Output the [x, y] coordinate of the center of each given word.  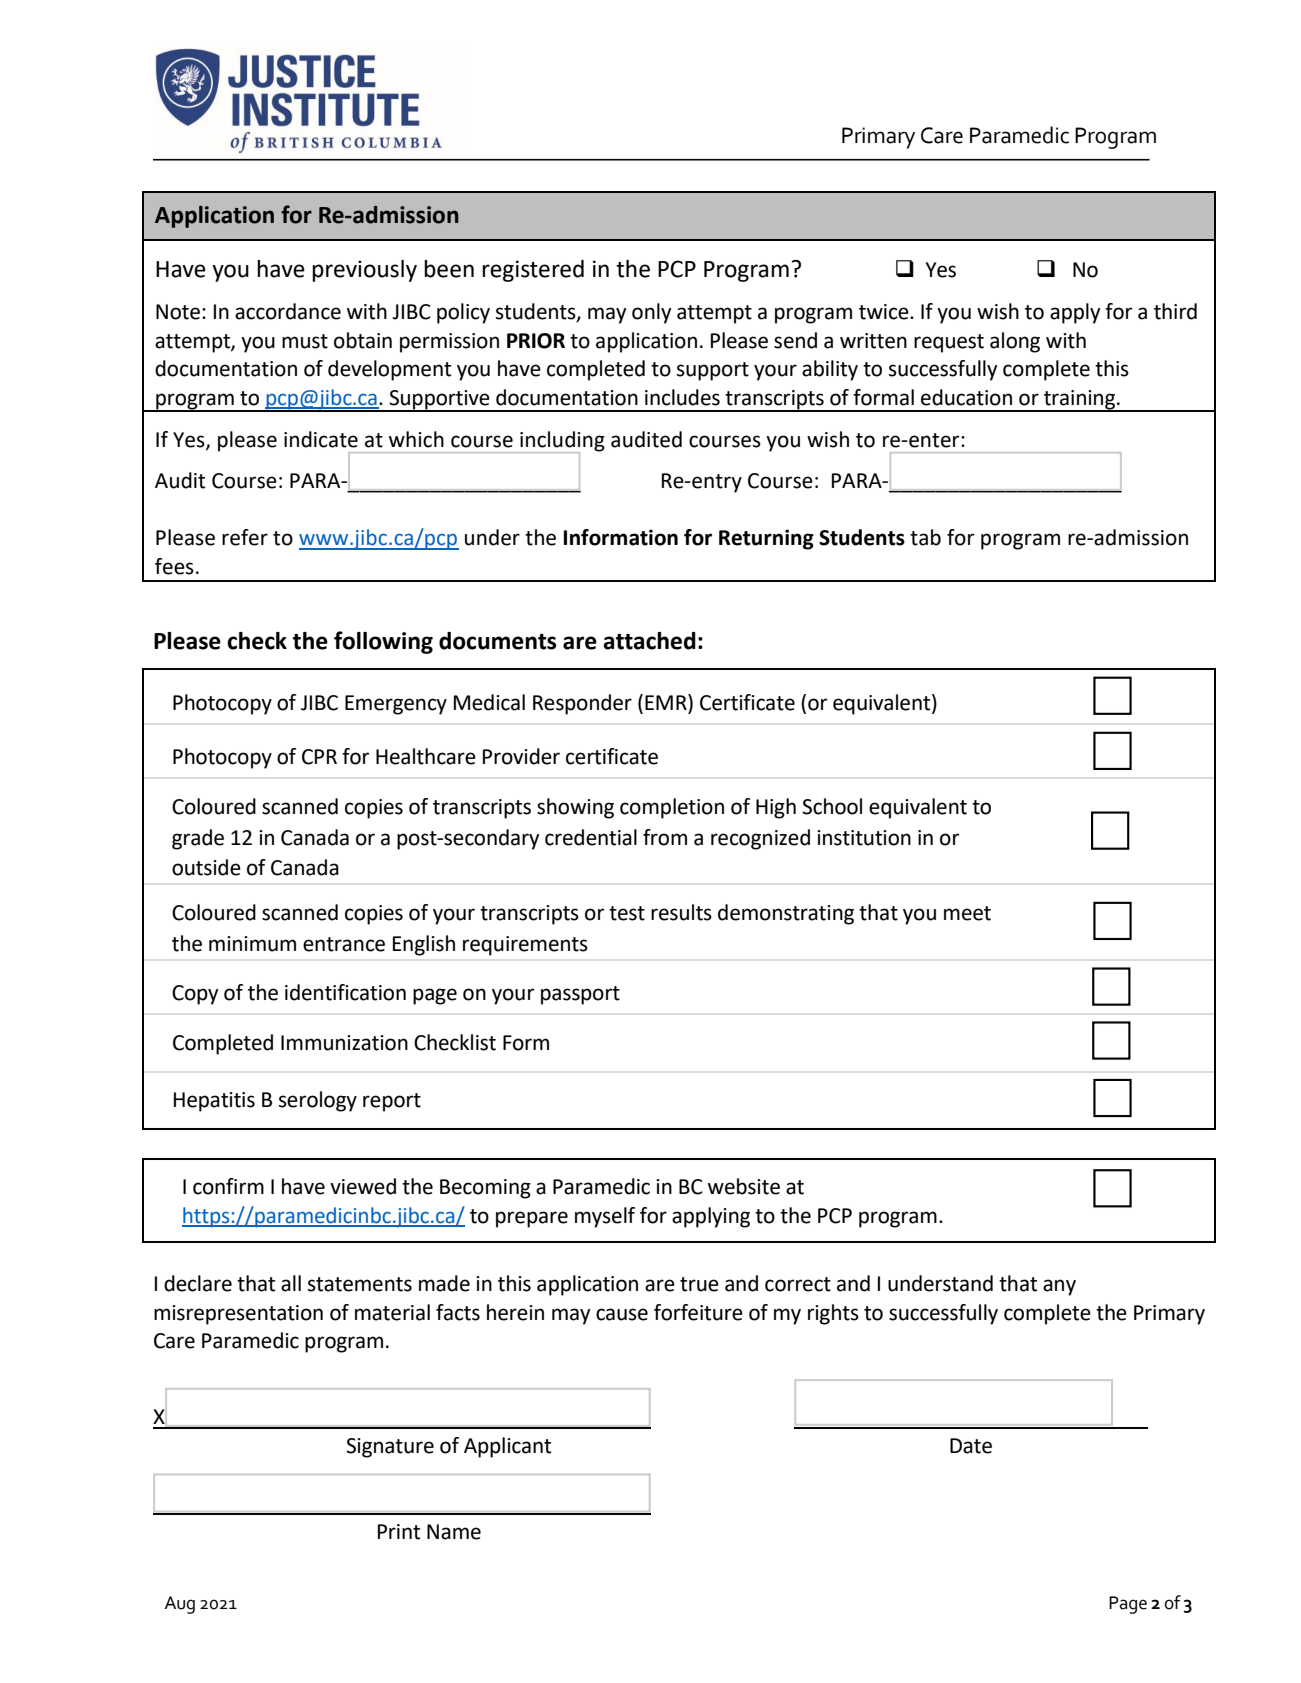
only [652, 313]
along [1015, 342]
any [1059, 1287]
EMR [667, 702]
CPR [319, 757]
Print [399, 1532]
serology [318, 1101]
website [744, 1186]
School [832, 806]
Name [454, 1532]
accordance [288, 311]
